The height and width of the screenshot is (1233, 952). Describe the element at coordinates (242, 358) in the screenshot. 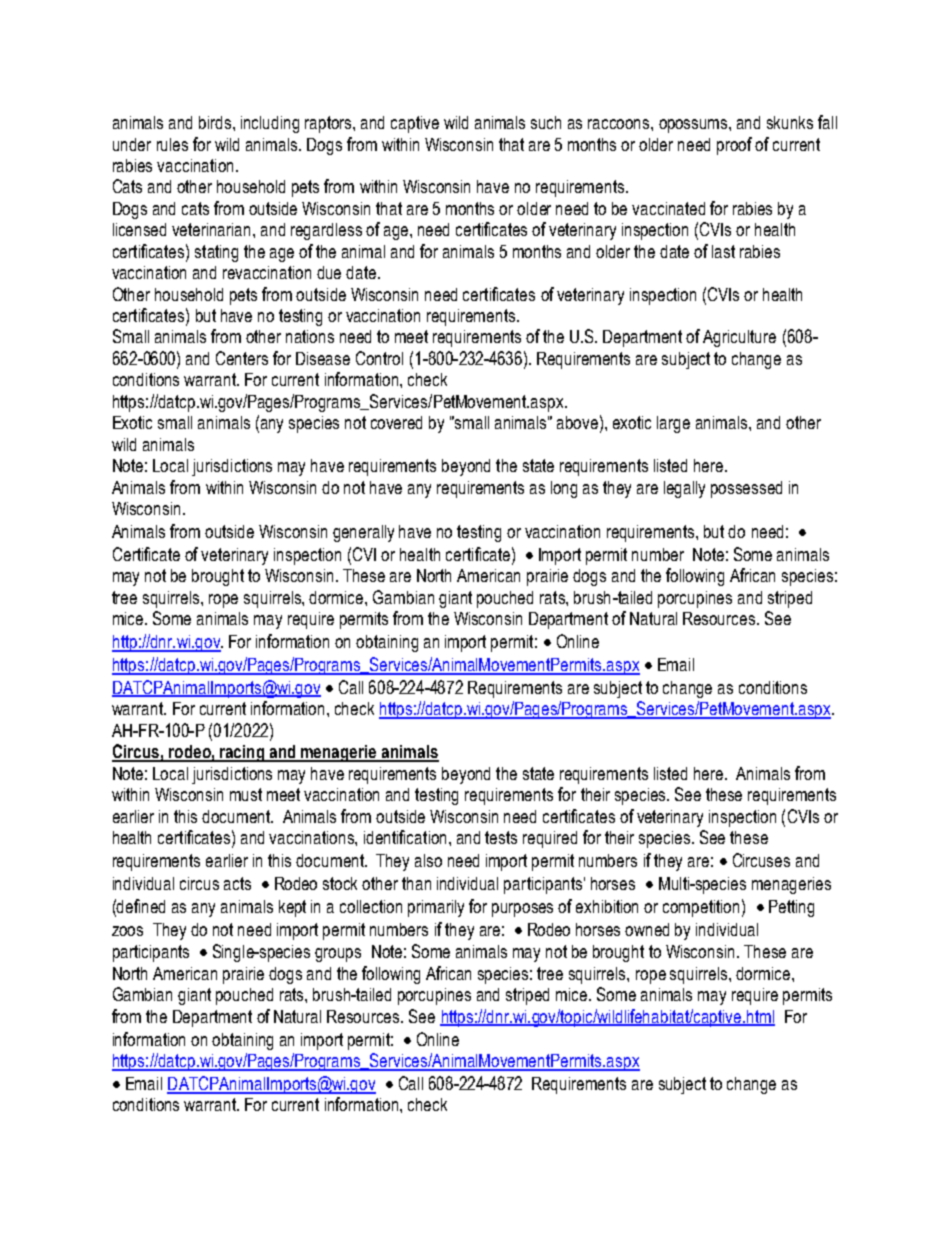

I see `Centers` at that location.
